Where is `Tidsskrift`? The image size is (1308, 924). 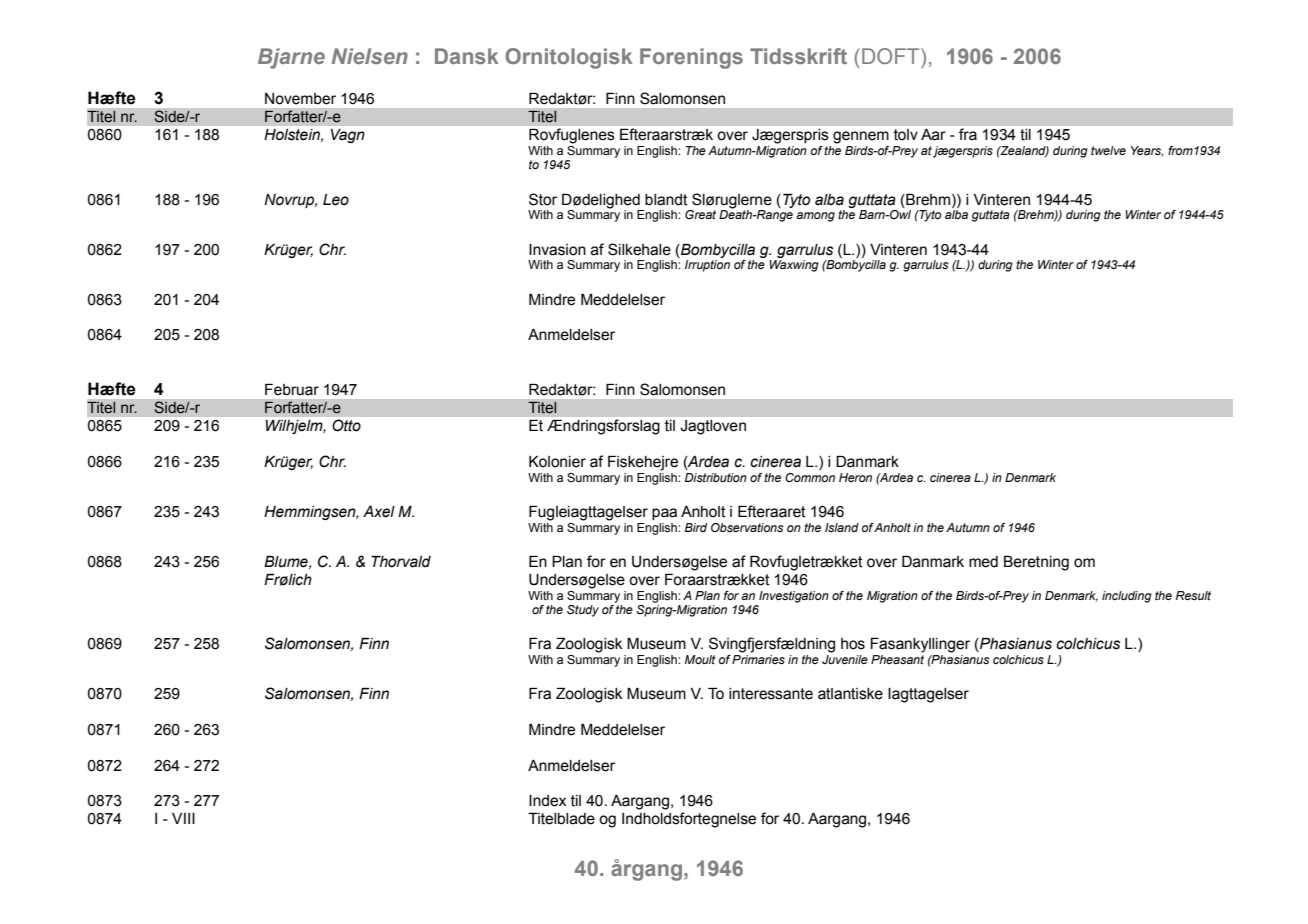 Tidsskrift is located at coordinates (798, 56).
